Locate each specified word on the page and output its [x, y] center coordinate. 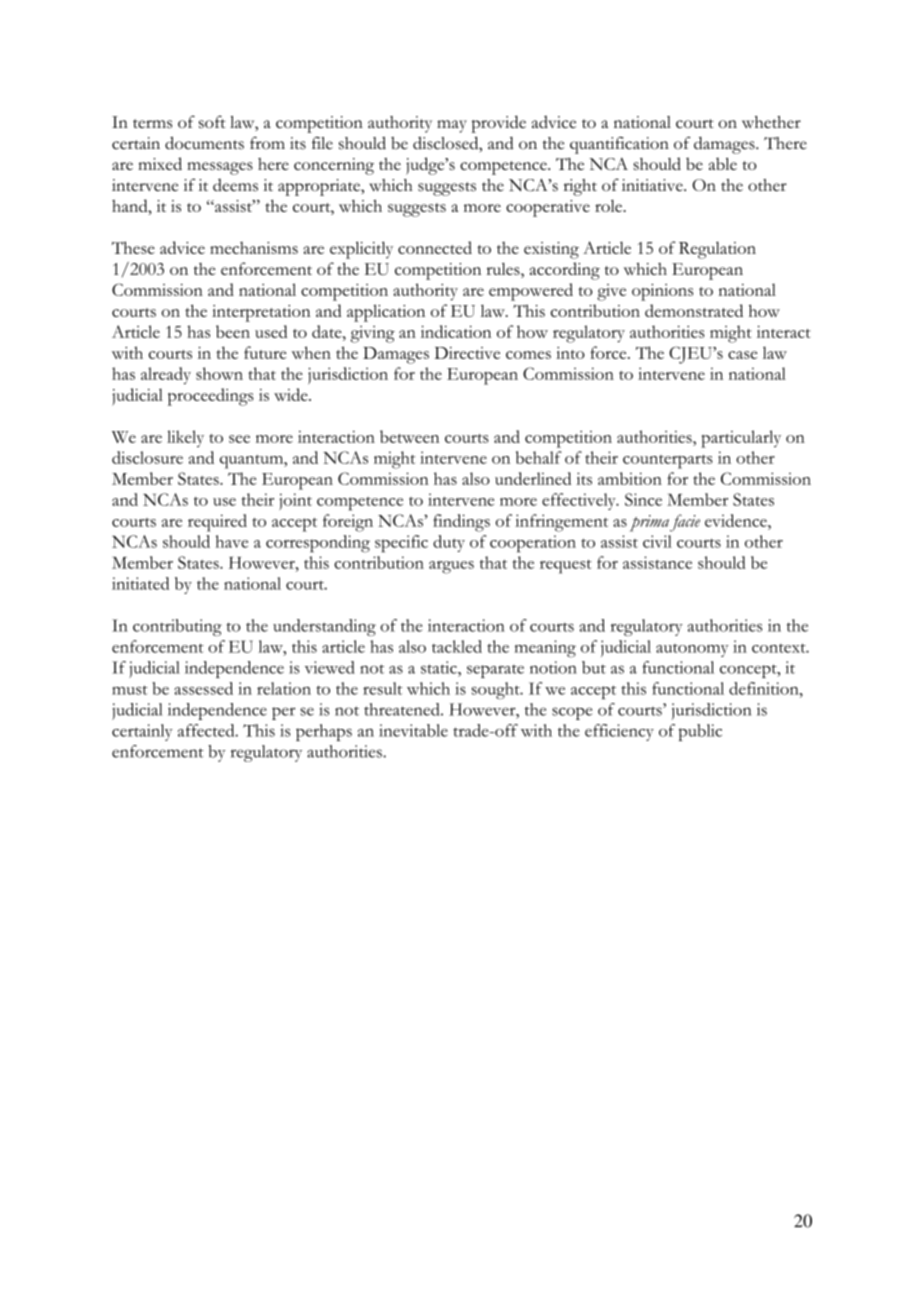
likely [185, 438]
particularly [741, 439]
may [452, 126]
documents [204, 143]
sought [497, 690]
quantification [619, 145]
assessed [203, 688]
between [409, 436]
